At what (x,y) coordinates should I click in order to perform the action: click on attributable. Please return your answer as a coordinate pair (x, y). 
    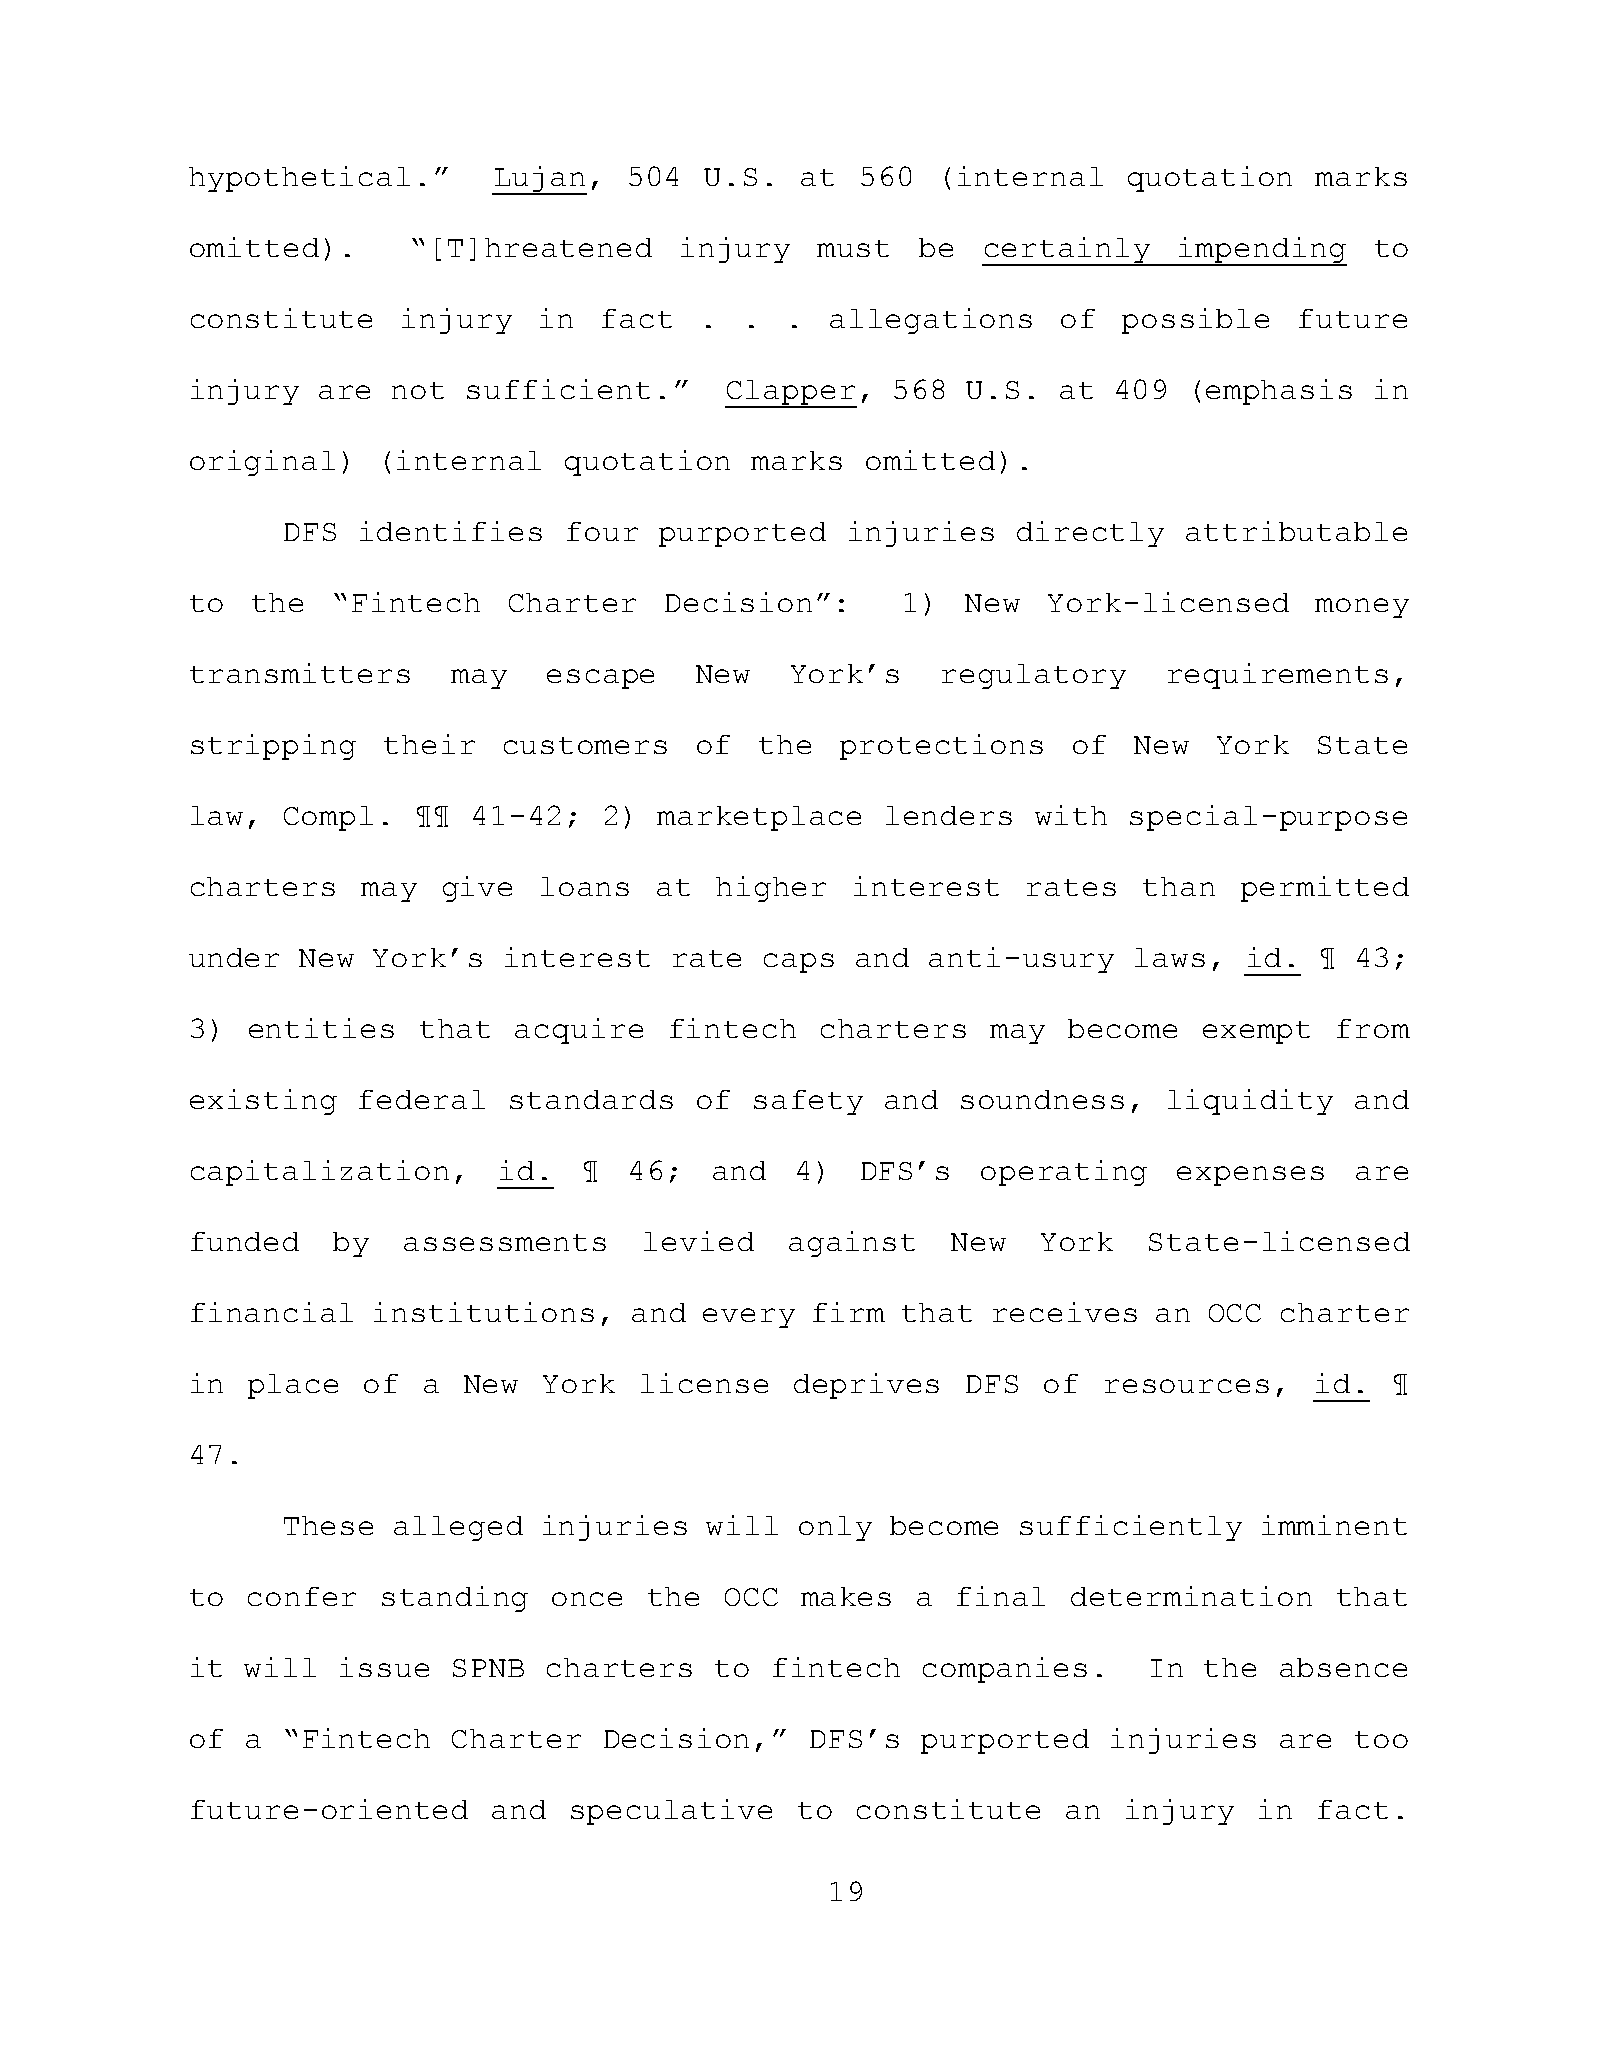
    Looking at the image, I should click on (1296, 531).
